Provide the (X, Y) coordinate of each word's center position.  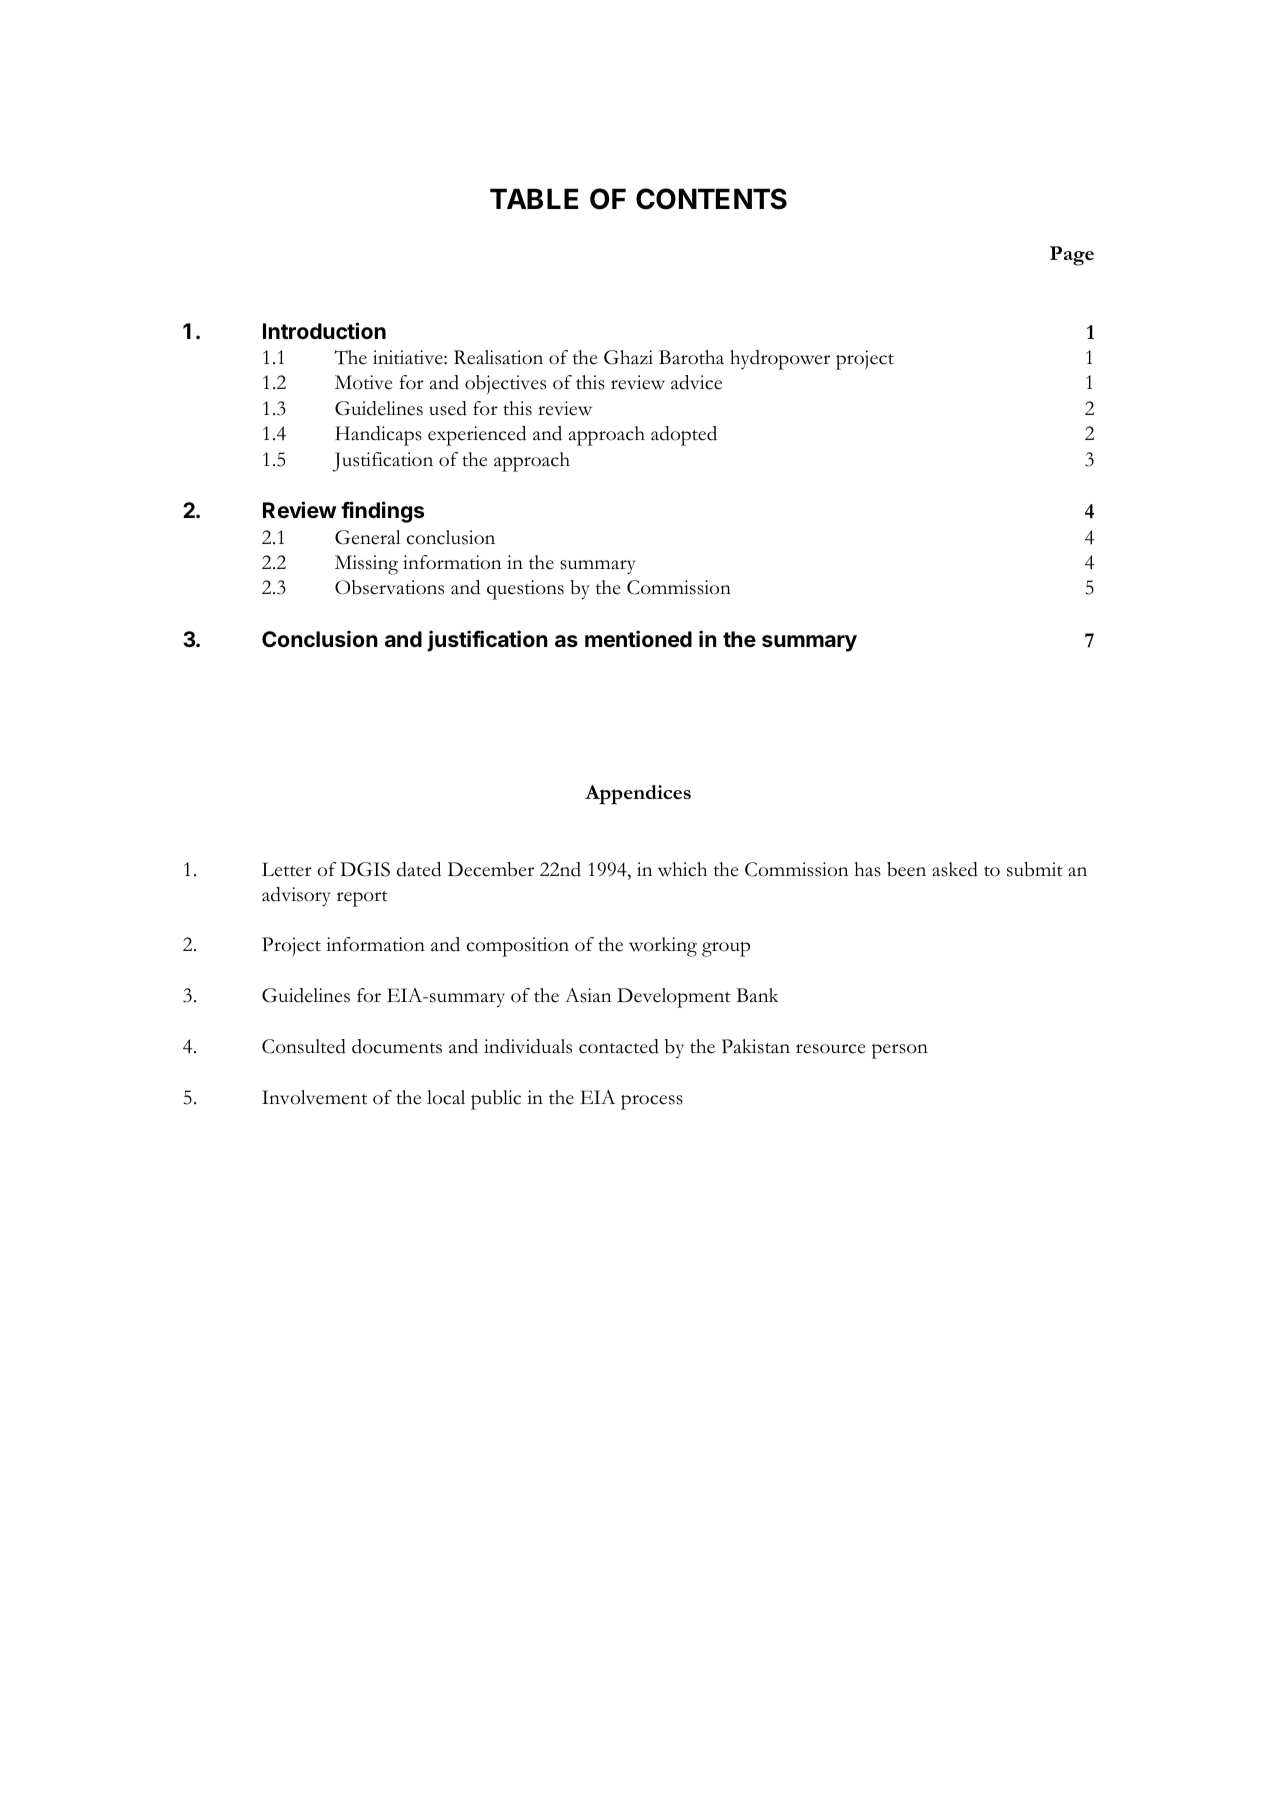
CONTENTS (711, 199)
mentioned (638, 638)
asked (955, 869)
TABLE (534, 198)
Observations (389, 587)
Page (1072, 256)
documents (397, 1046)
